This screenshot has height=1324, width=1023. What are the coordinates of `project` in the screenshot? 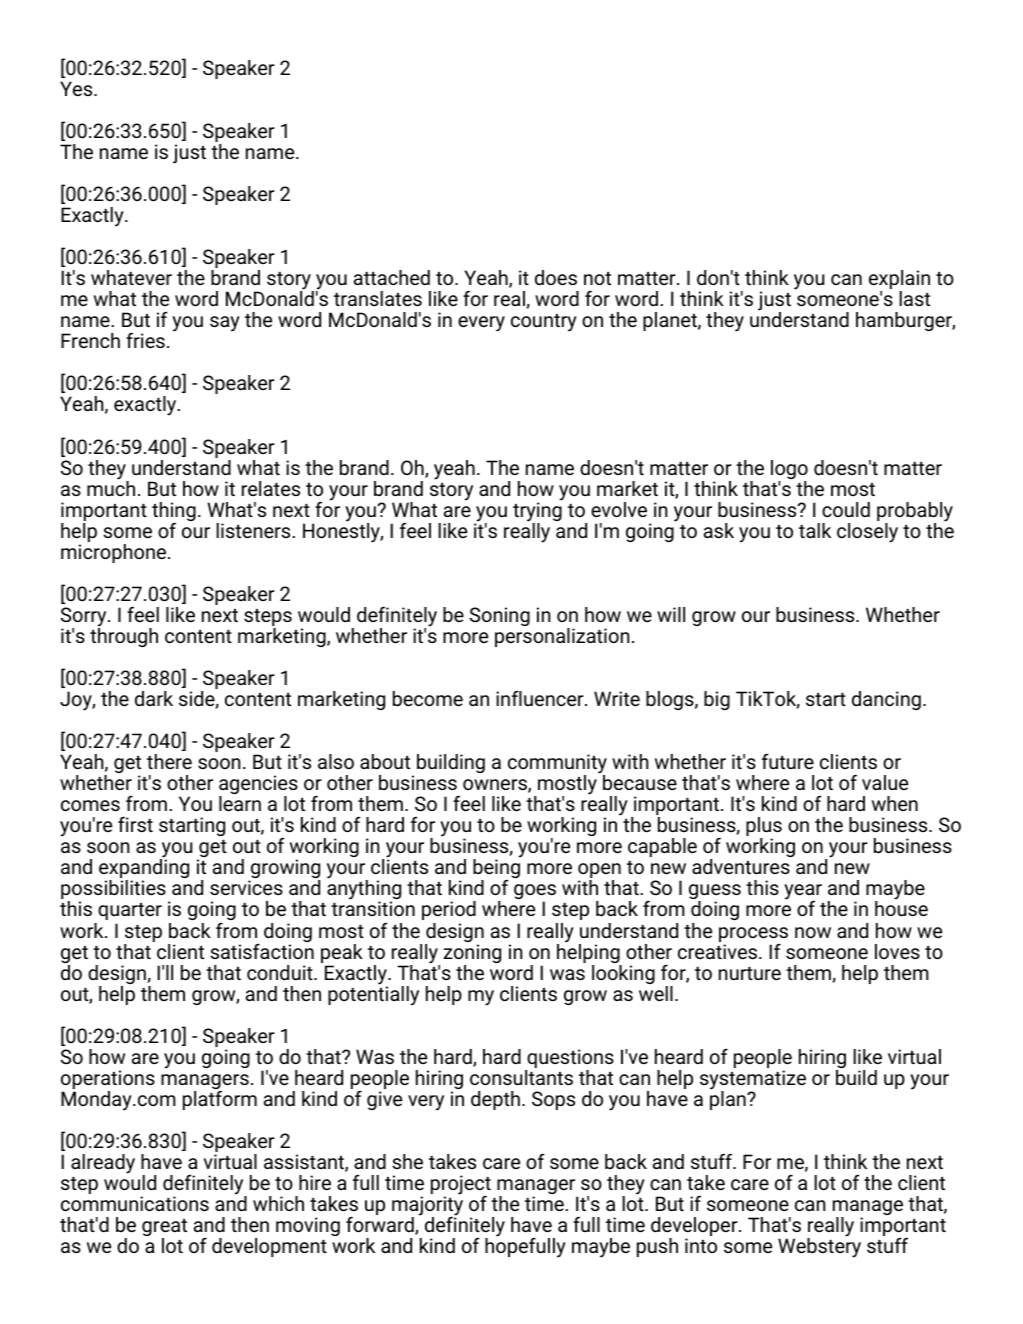 It's located at (461, 1186).
